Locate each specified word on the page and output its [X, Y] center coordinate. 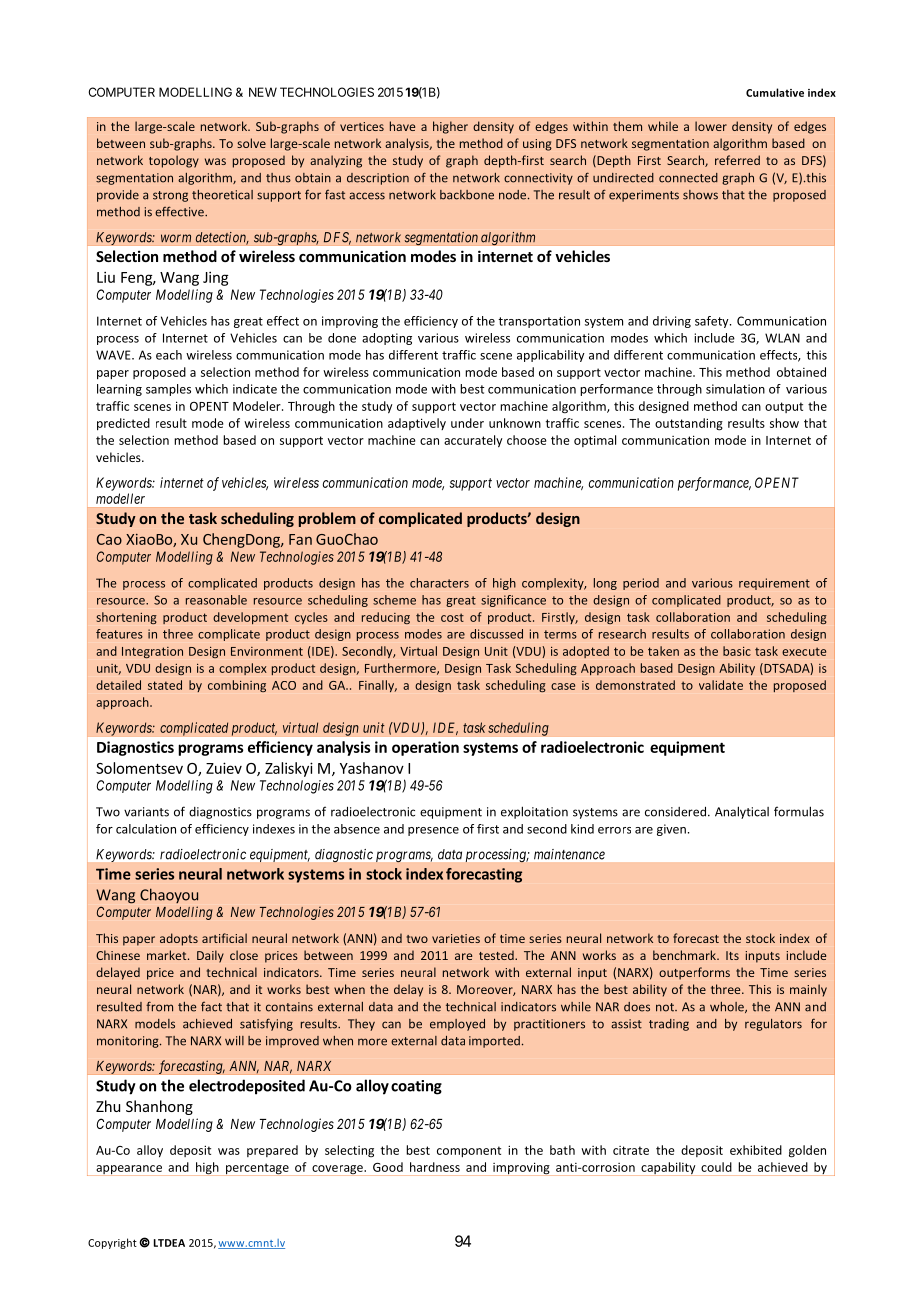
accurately [473, 441]
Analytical [742, 812]
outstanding [689, 424]
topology [174, 161]
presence [433, 831]
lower [711, 126]
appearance [129, 1170]
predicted [123, 424]
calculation [146, 829]
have [402, 126]
